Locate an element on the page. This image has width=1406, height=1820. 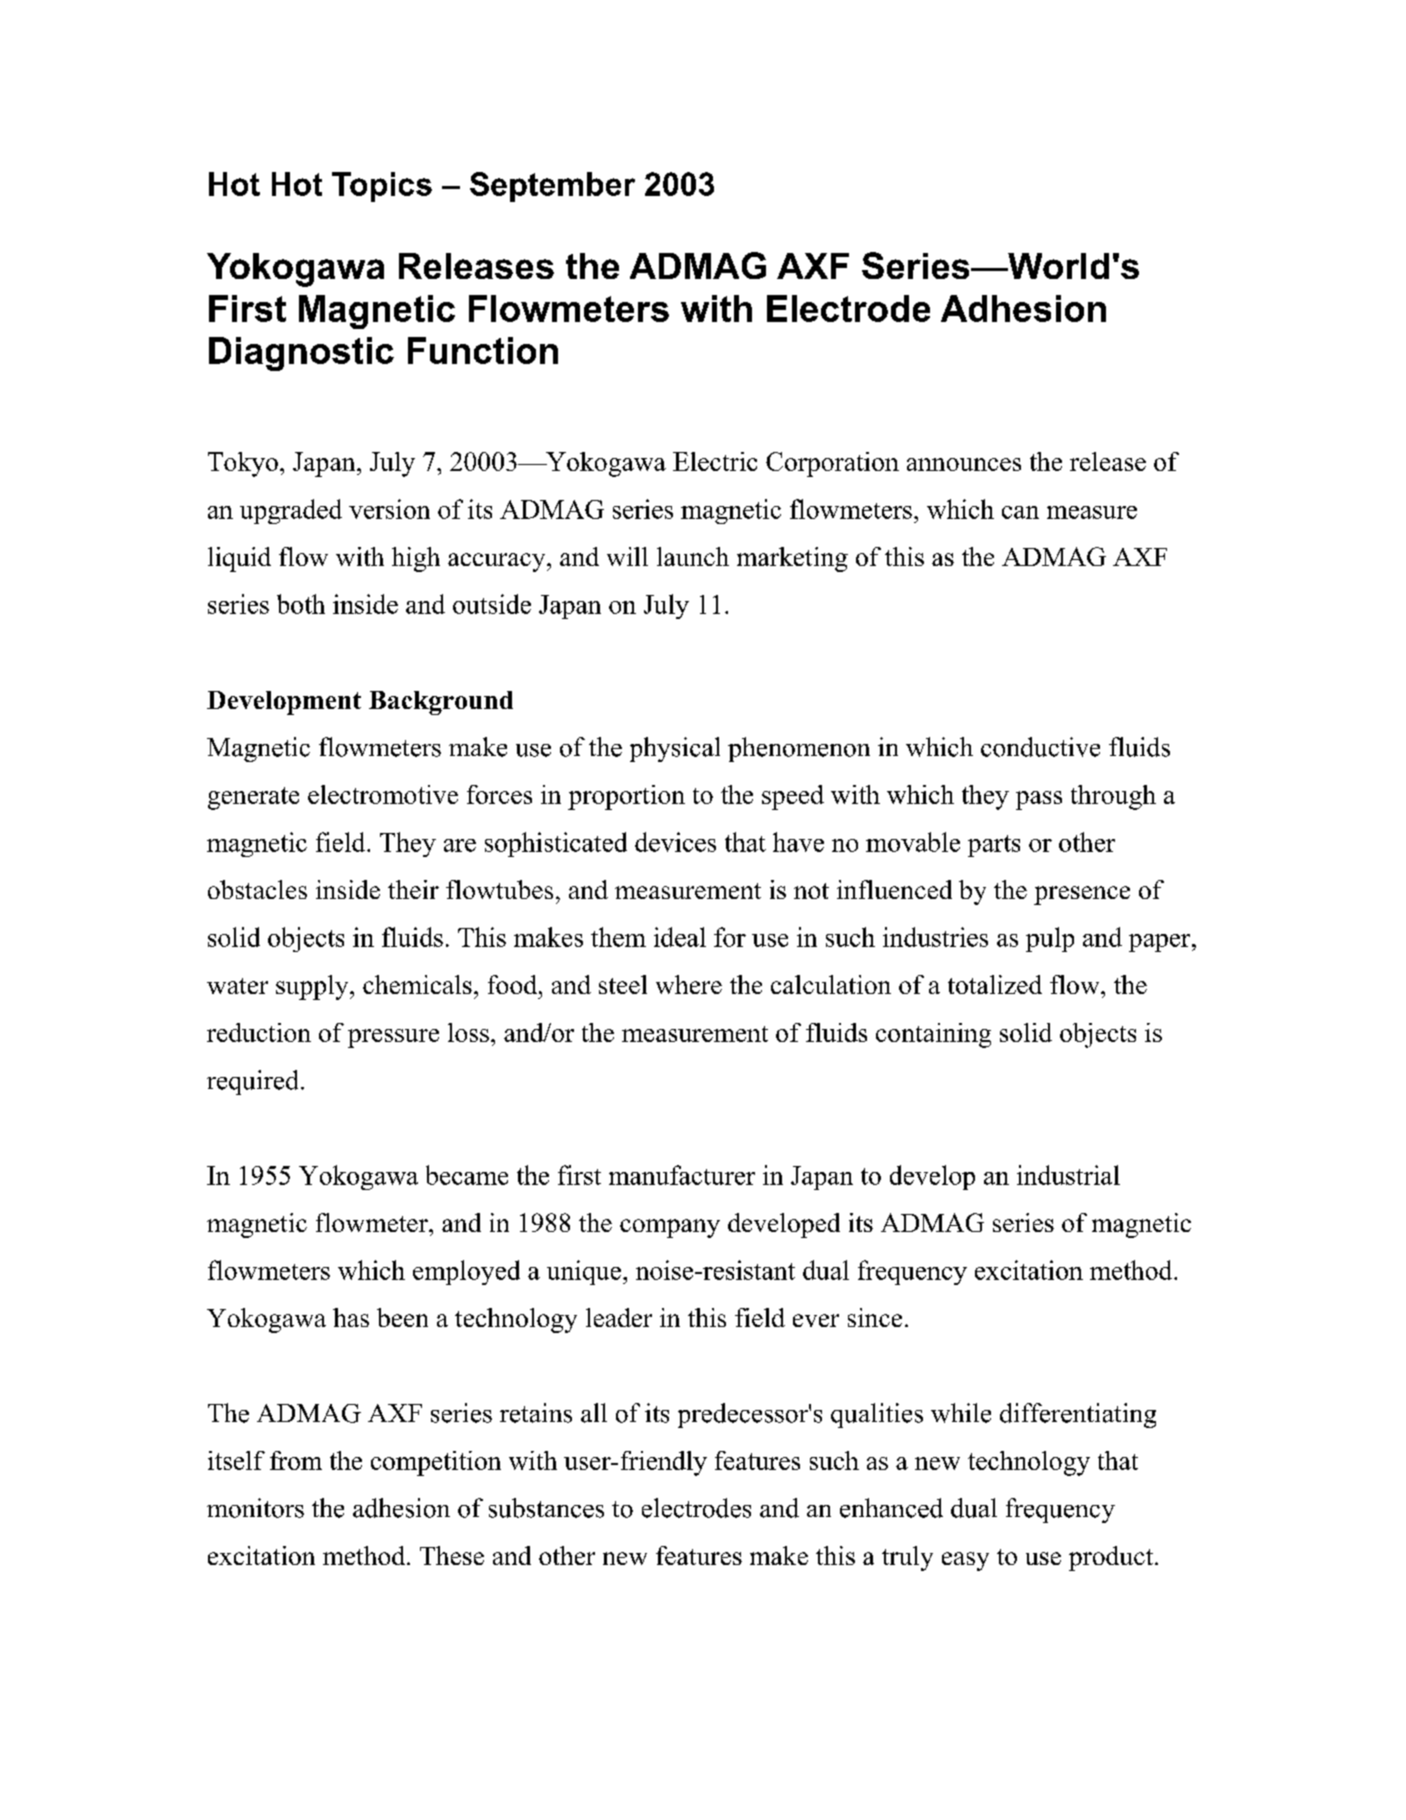
conductive is located at coordinates (1040, 747).
